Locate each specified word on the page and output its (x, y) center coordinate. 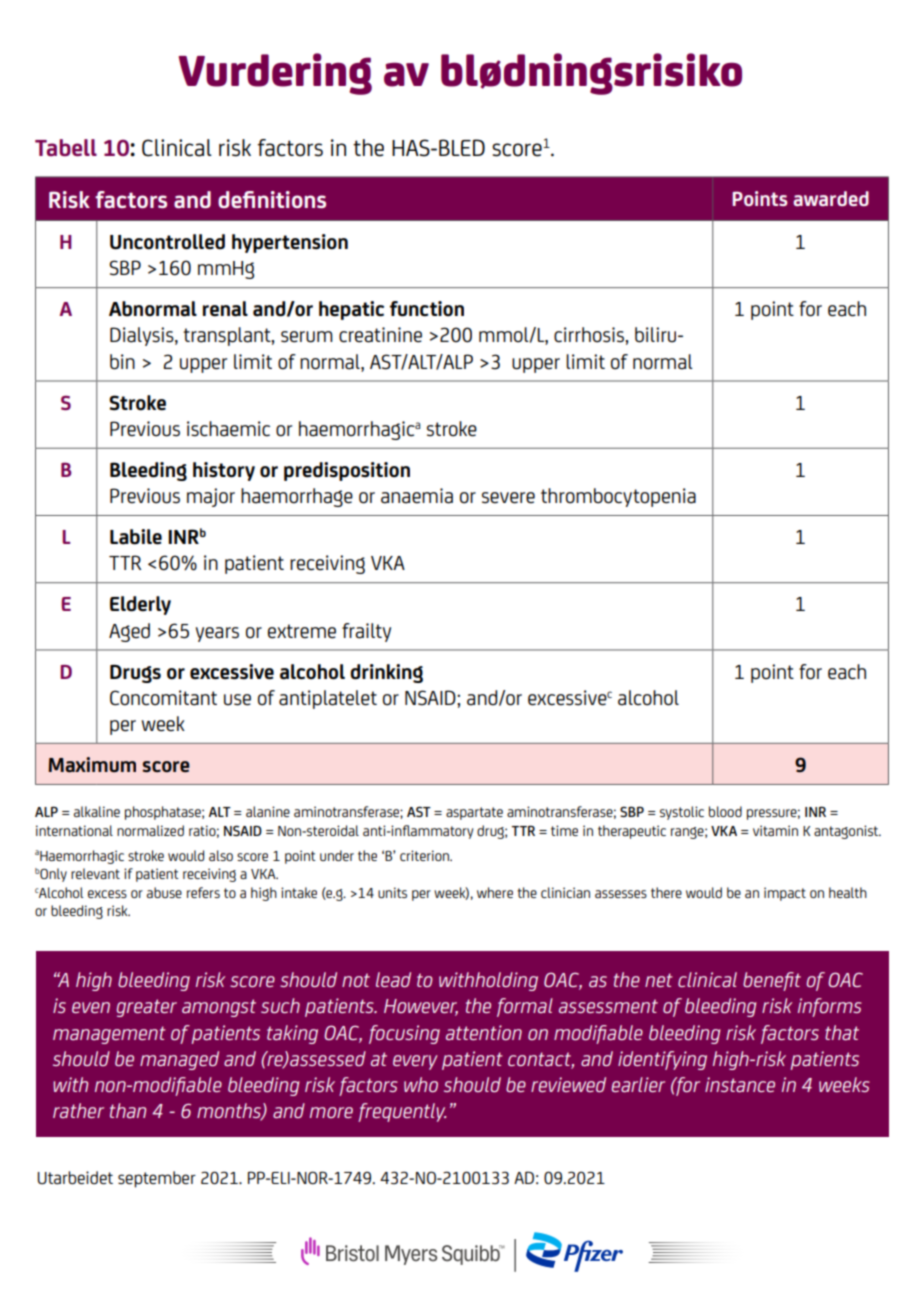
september (157, 1179)
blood (725, 811)
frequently (402, 1112)
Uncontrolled (167, 242)
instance (740, 1084)
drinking (386, 673)
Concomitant (163, 698)
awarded (831, 198)
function (427, 309)
